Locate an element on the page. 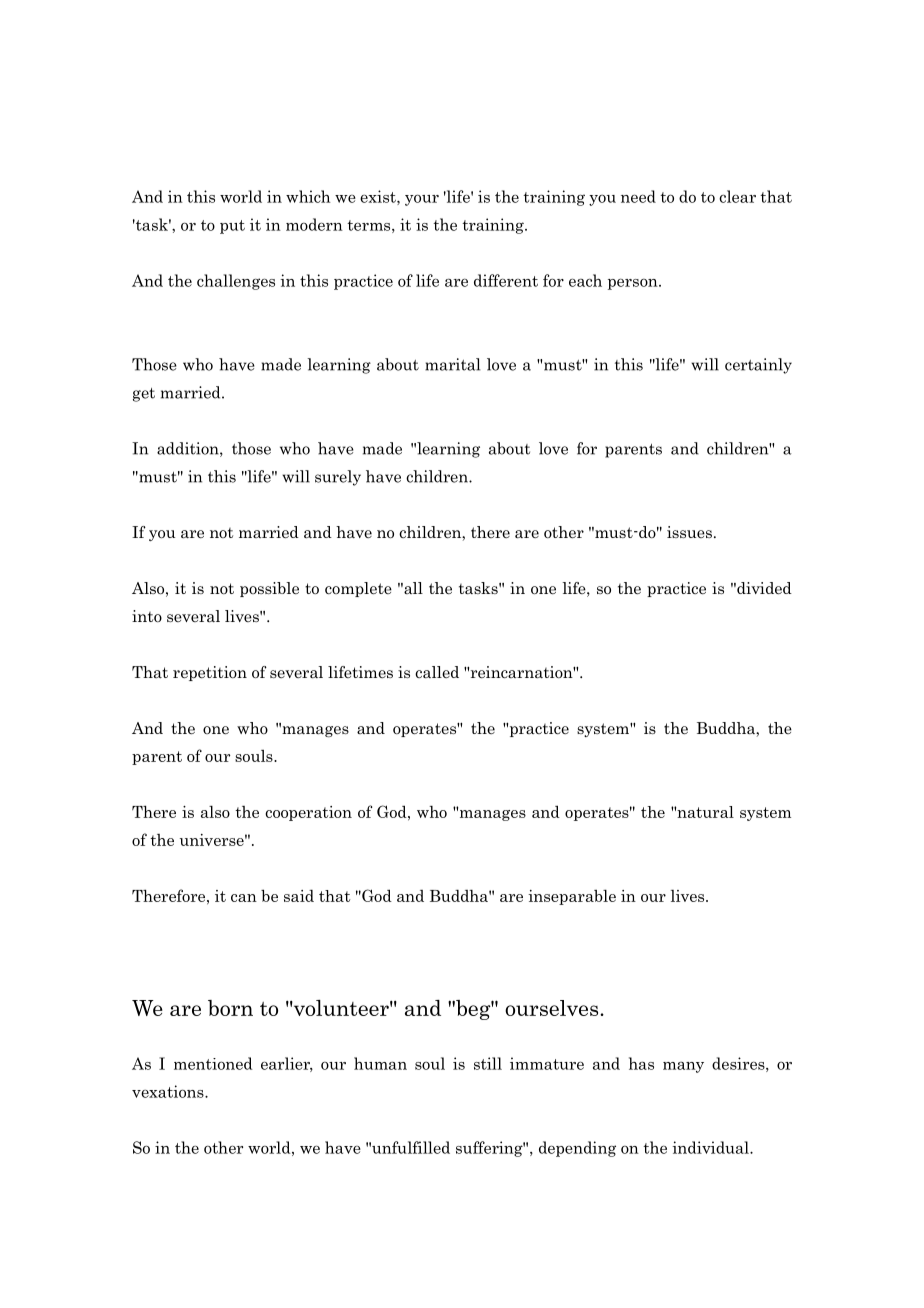  marital is located at coordinates (452, 364).
